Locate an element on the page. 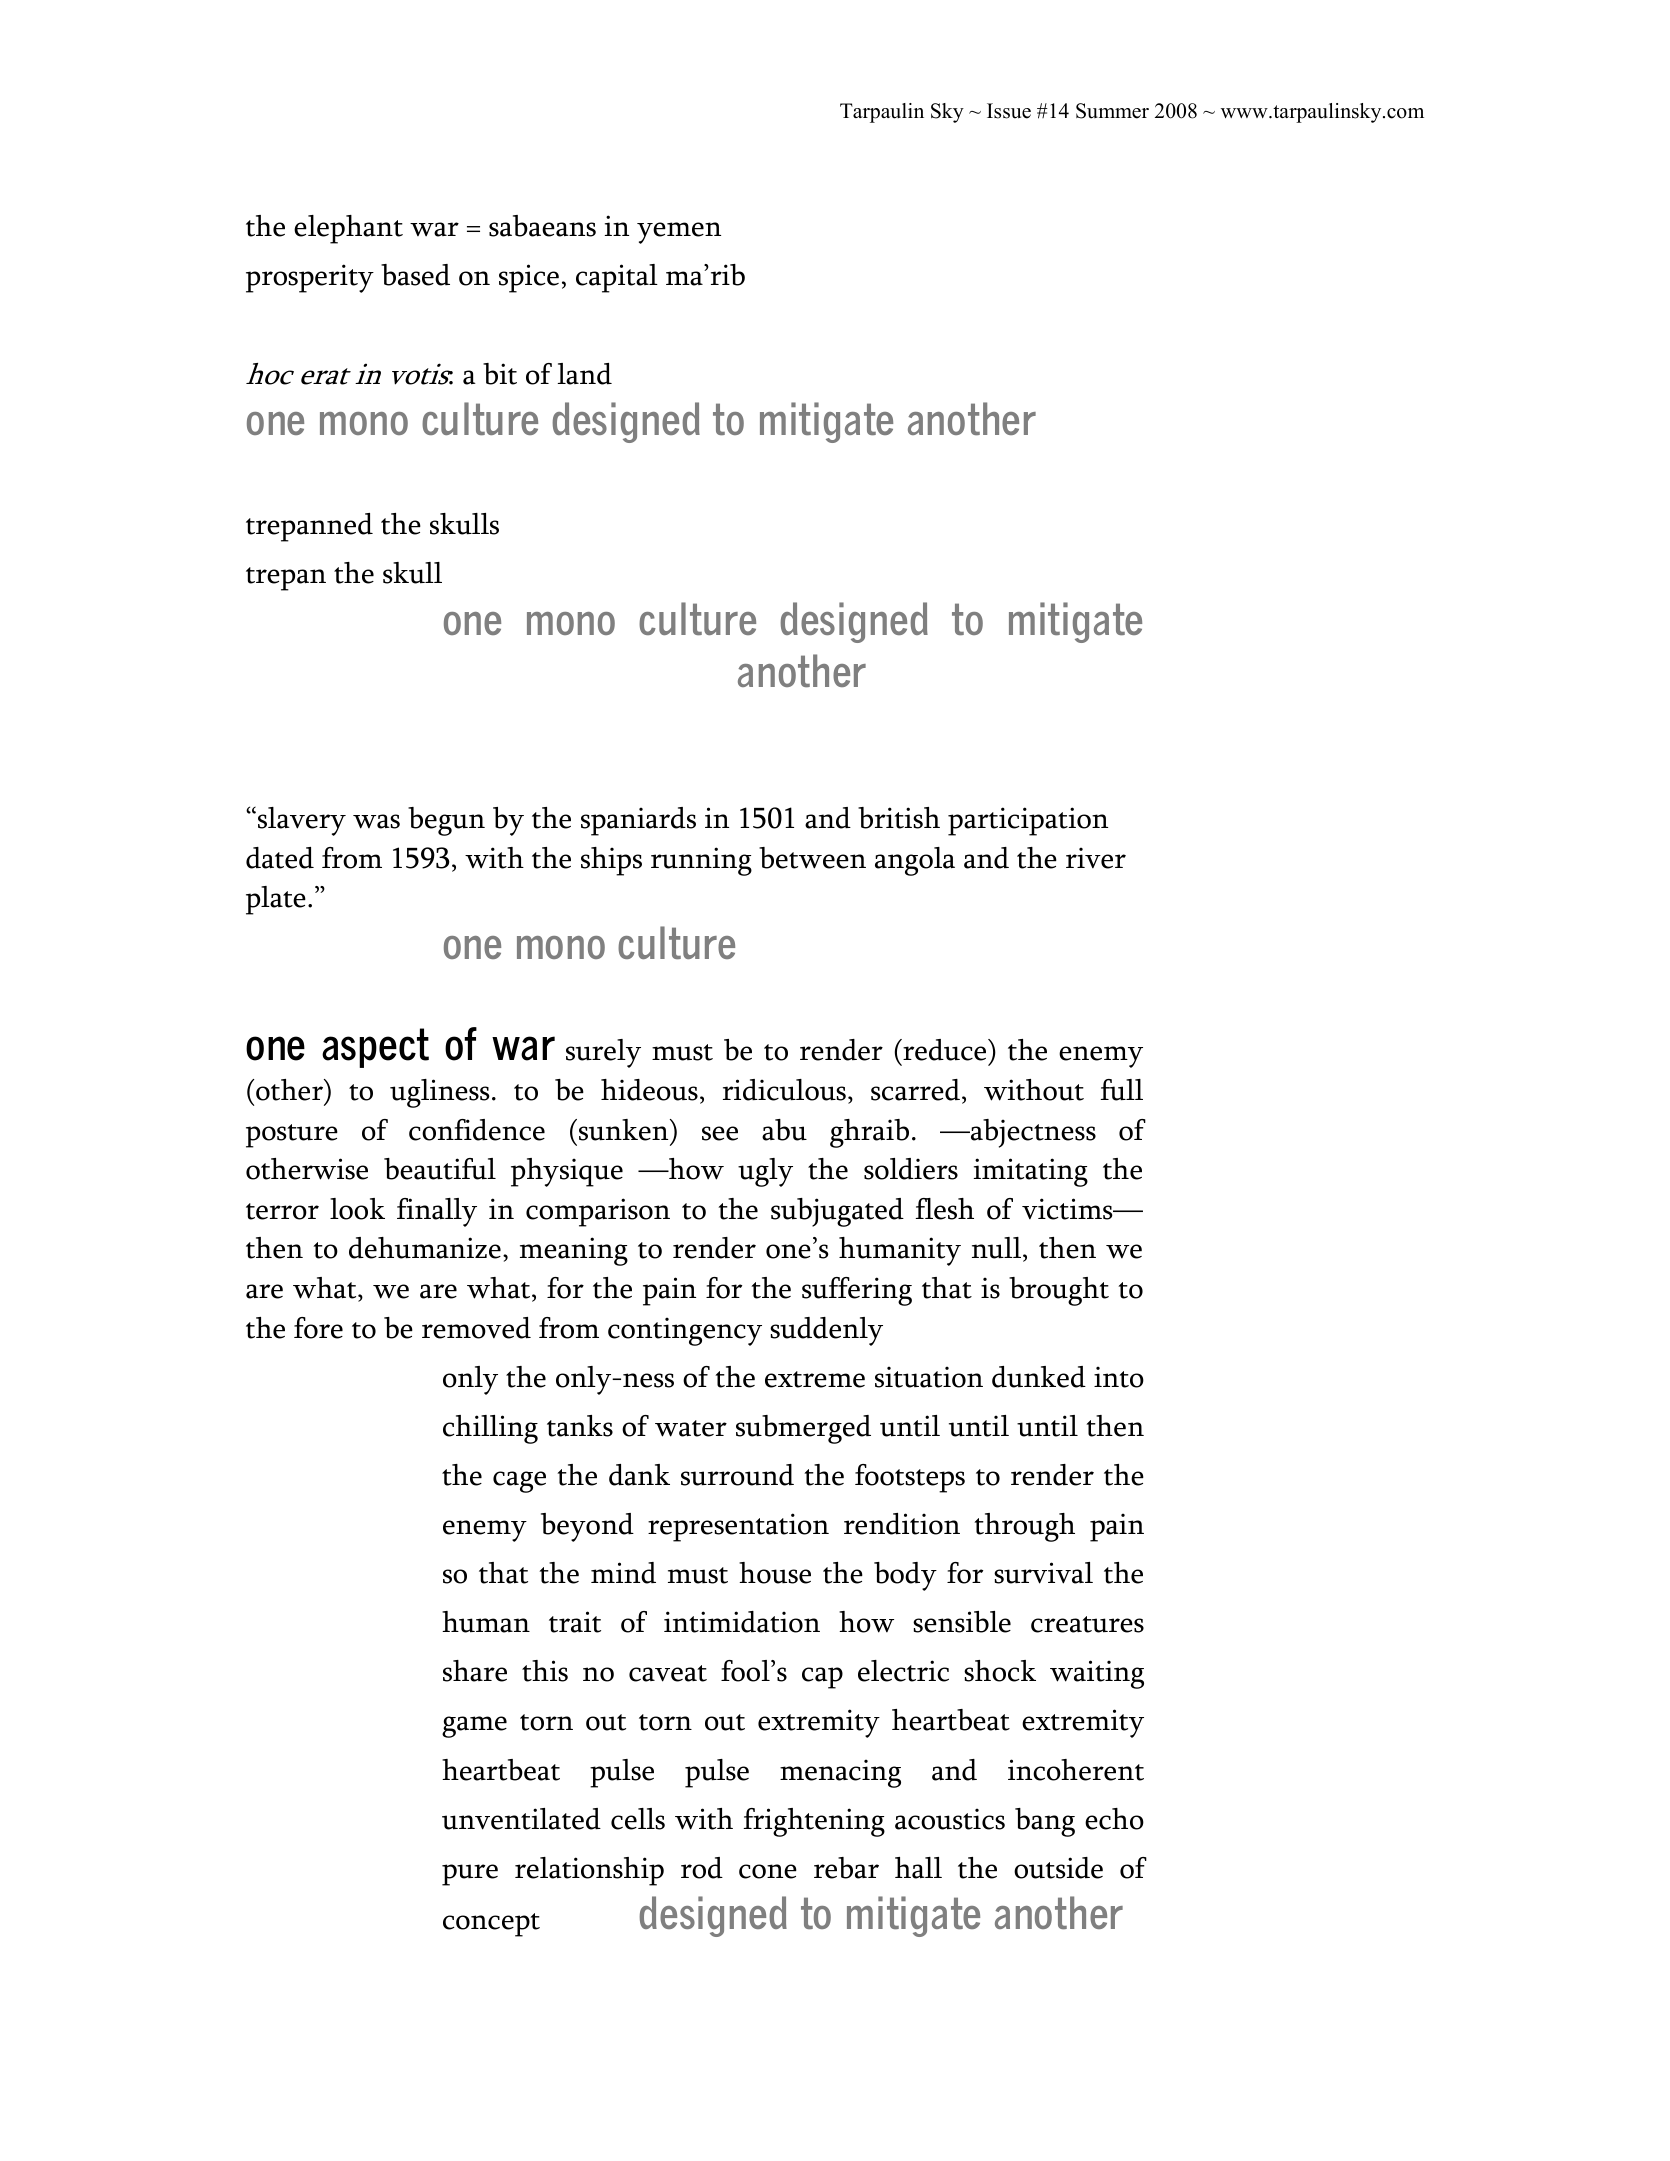 The image size is (1670, 2161). reduce is located at coordinates (945, 1050).
